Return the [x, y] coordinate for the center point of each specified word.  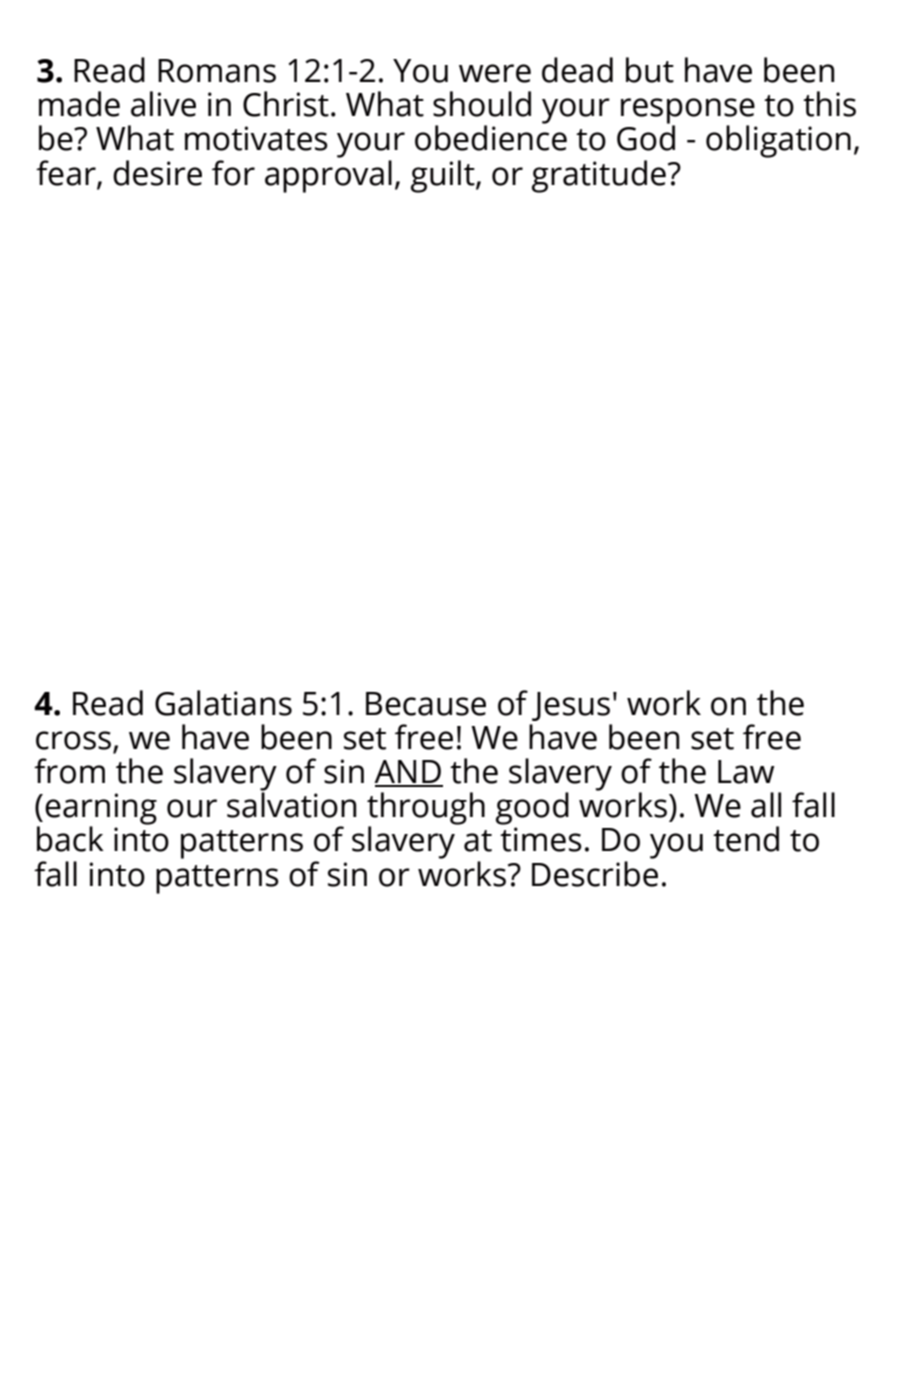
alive [163, 104]
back [70, 839]
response [688, 112]
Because [426, 704]
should [482, 104]
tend [746, 839]
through [426, 809]
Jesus [571, 706]
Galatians [223, 703]
